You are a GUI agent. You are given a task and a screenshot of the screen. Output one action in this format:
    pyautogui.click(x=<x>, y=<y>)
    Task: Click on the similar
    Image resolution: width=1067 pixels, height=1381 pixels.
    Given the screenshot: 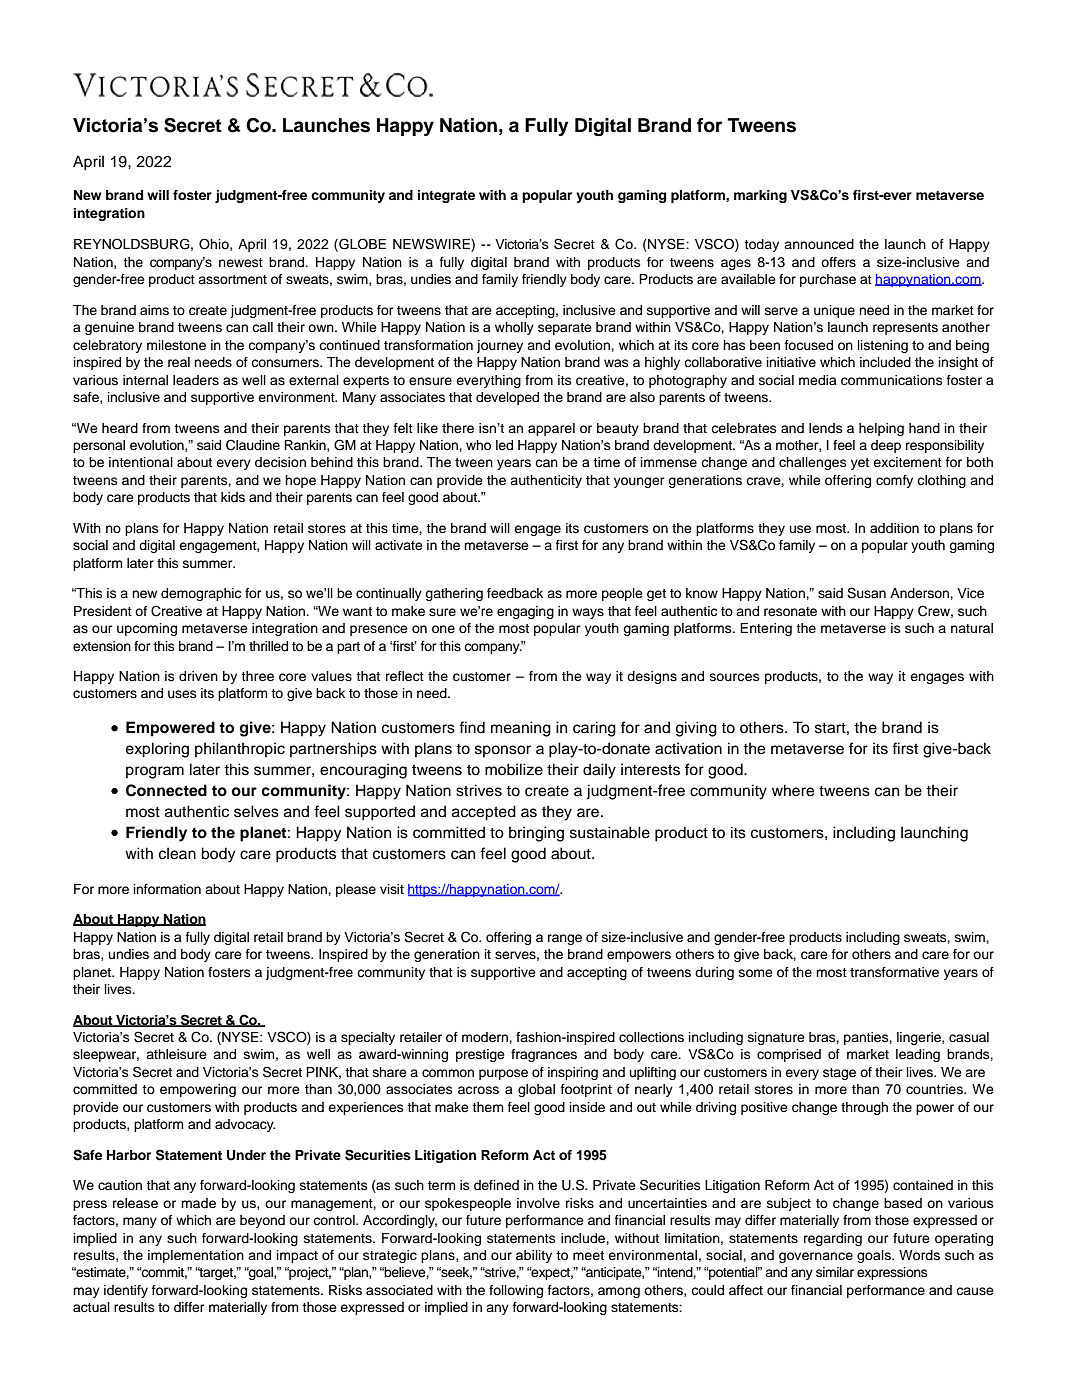 What is the action you would take?
    pyautogui.click(x=835, y=1272)
